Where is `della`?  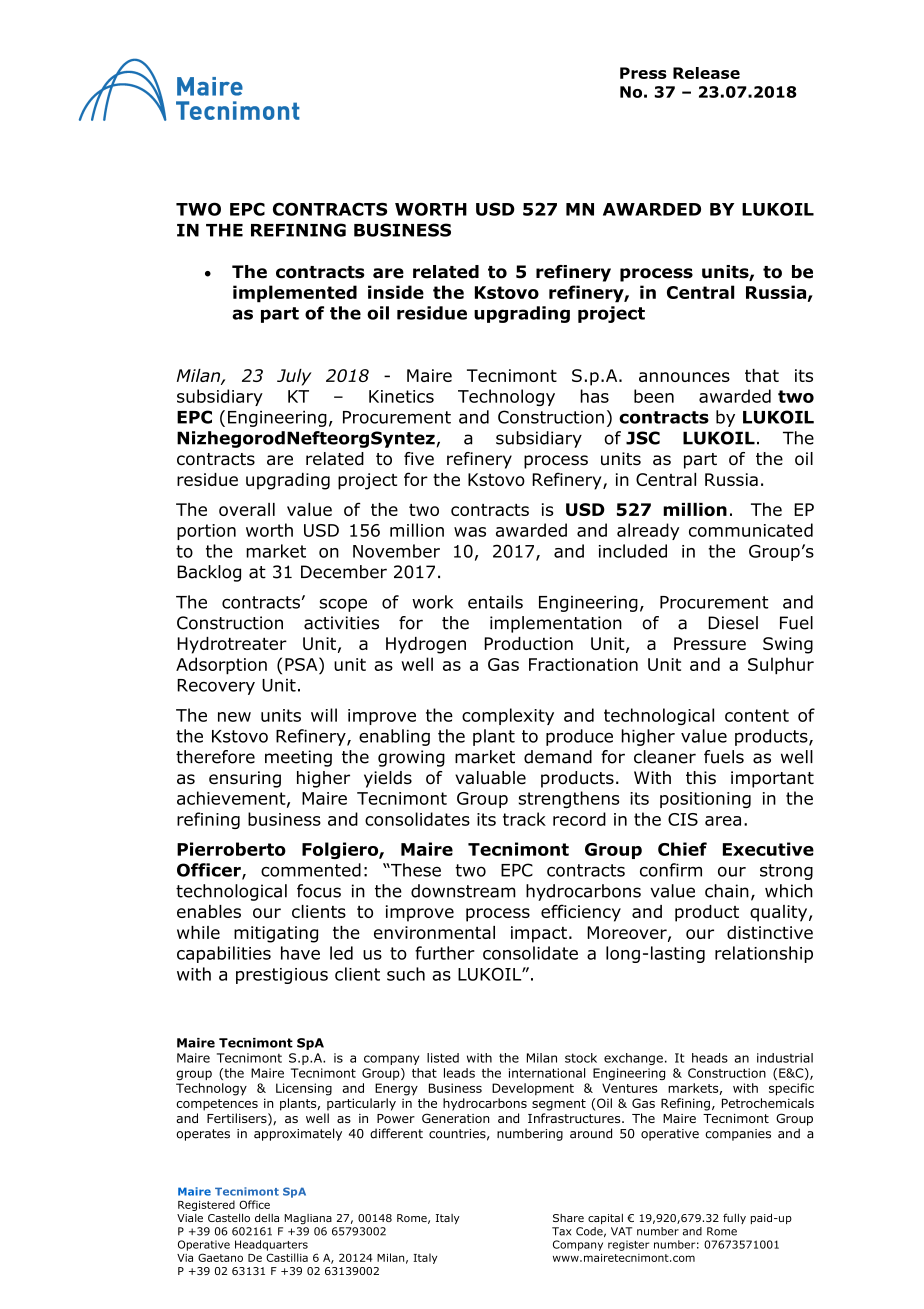
della is located at coordinates (267, 1218).
